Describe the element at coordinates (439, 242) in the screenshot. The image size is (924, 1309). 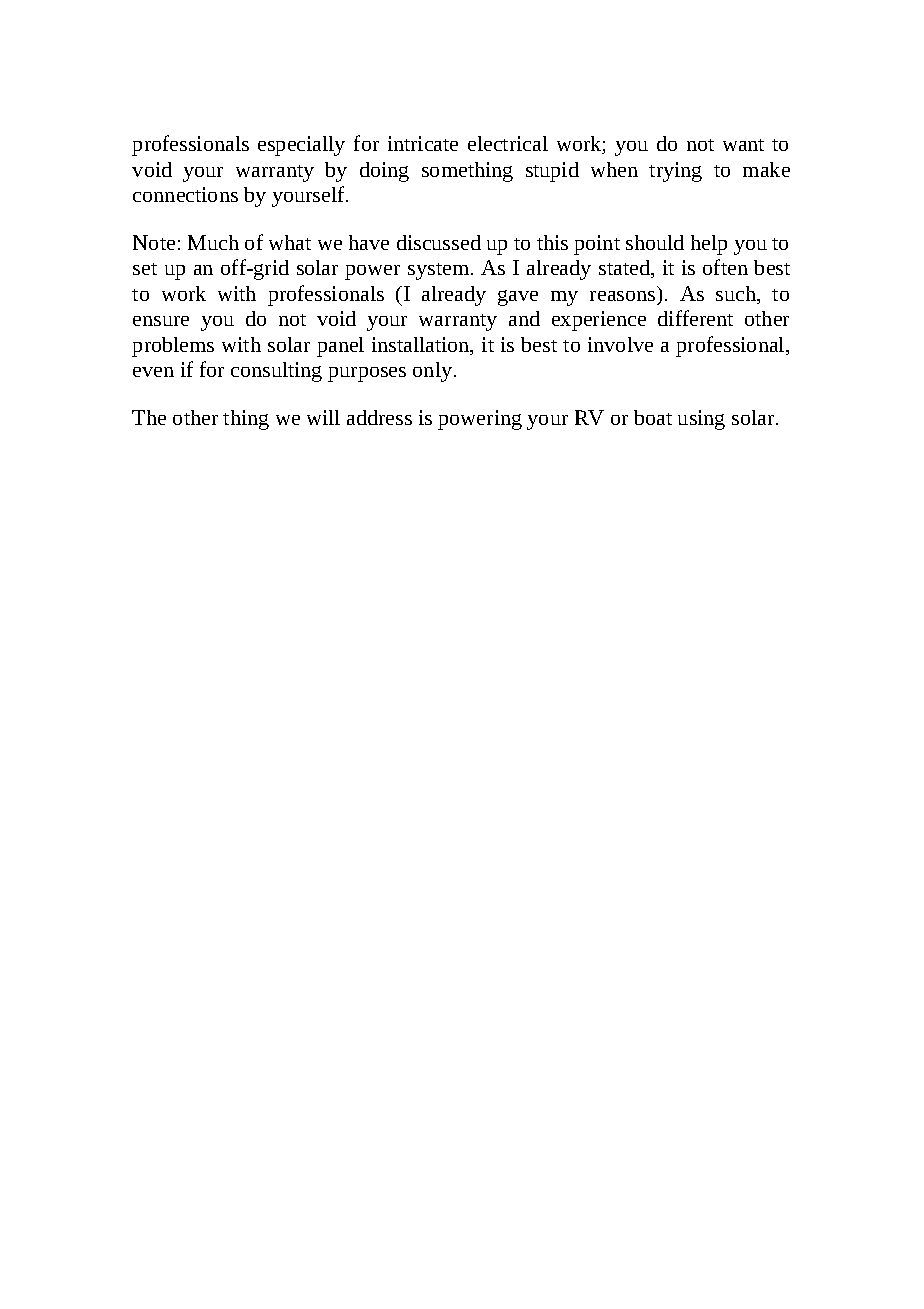
I see `discussed` at that location.
